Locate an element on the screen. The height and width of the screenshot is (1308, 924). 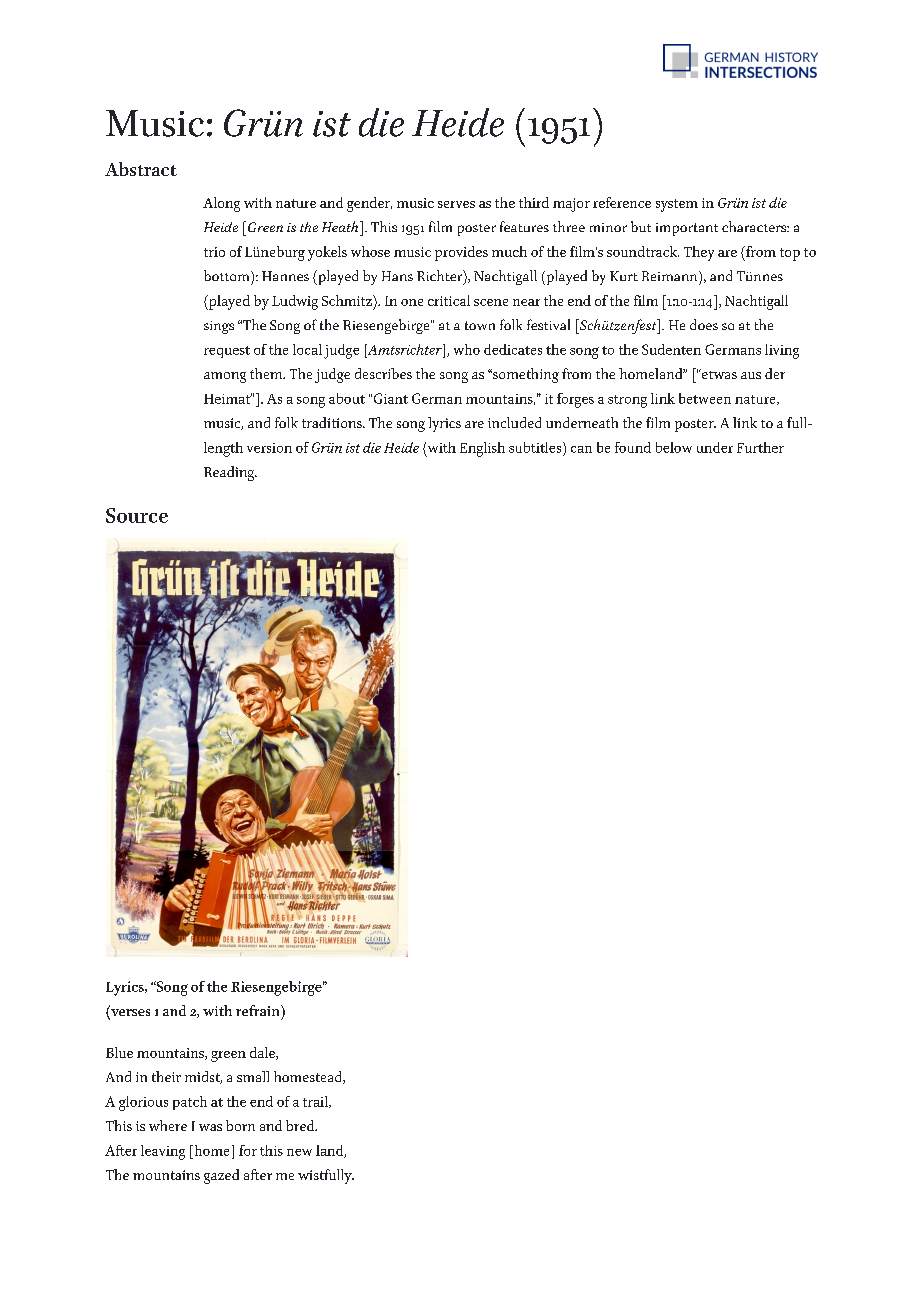
trail is located at coordinates (316, 1102).
